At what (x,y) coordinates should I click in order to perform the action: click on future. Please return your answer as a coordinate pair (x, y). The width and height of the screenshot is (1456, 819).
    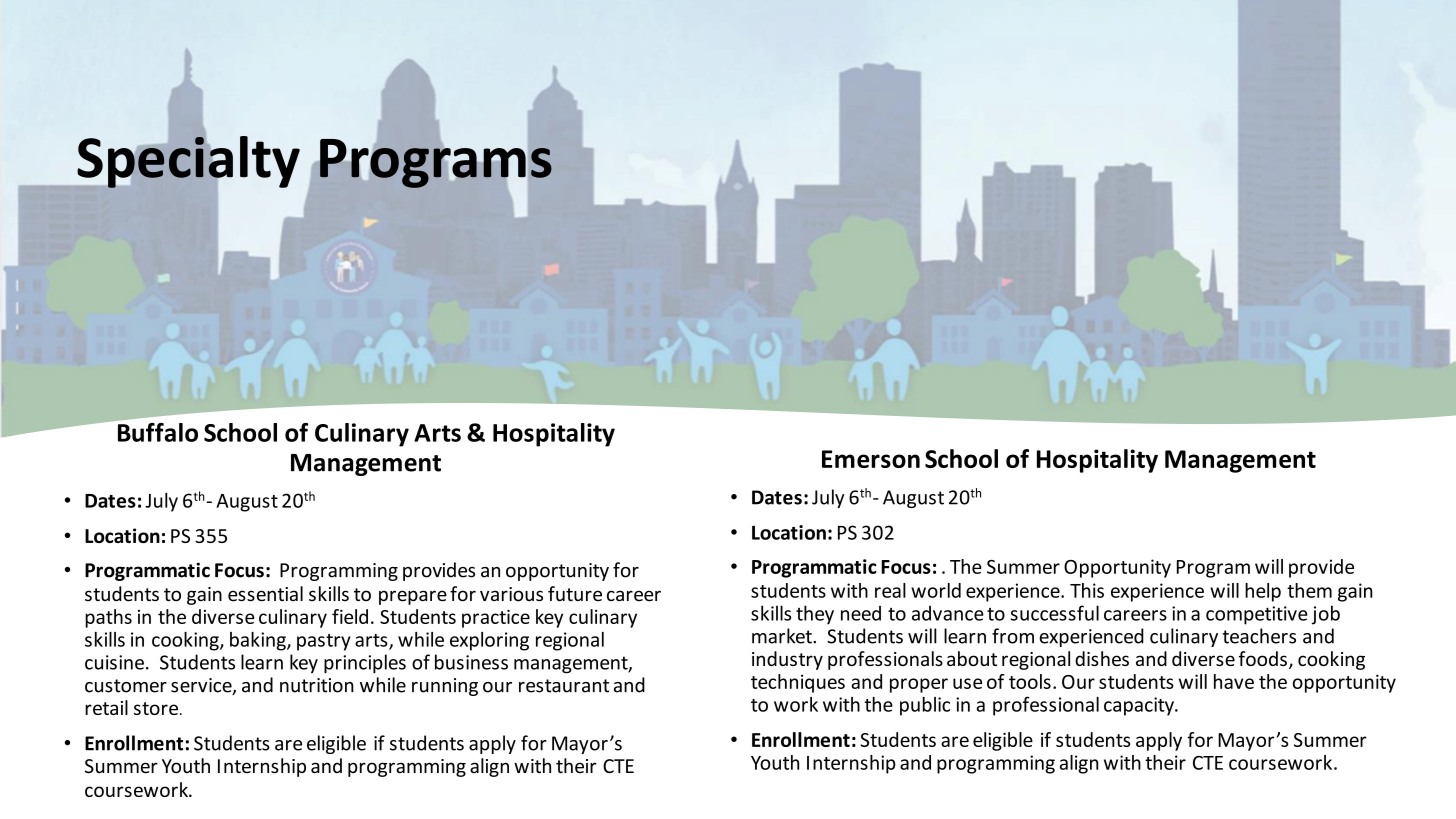
    Looking at the image, I should click on (575, 594).
